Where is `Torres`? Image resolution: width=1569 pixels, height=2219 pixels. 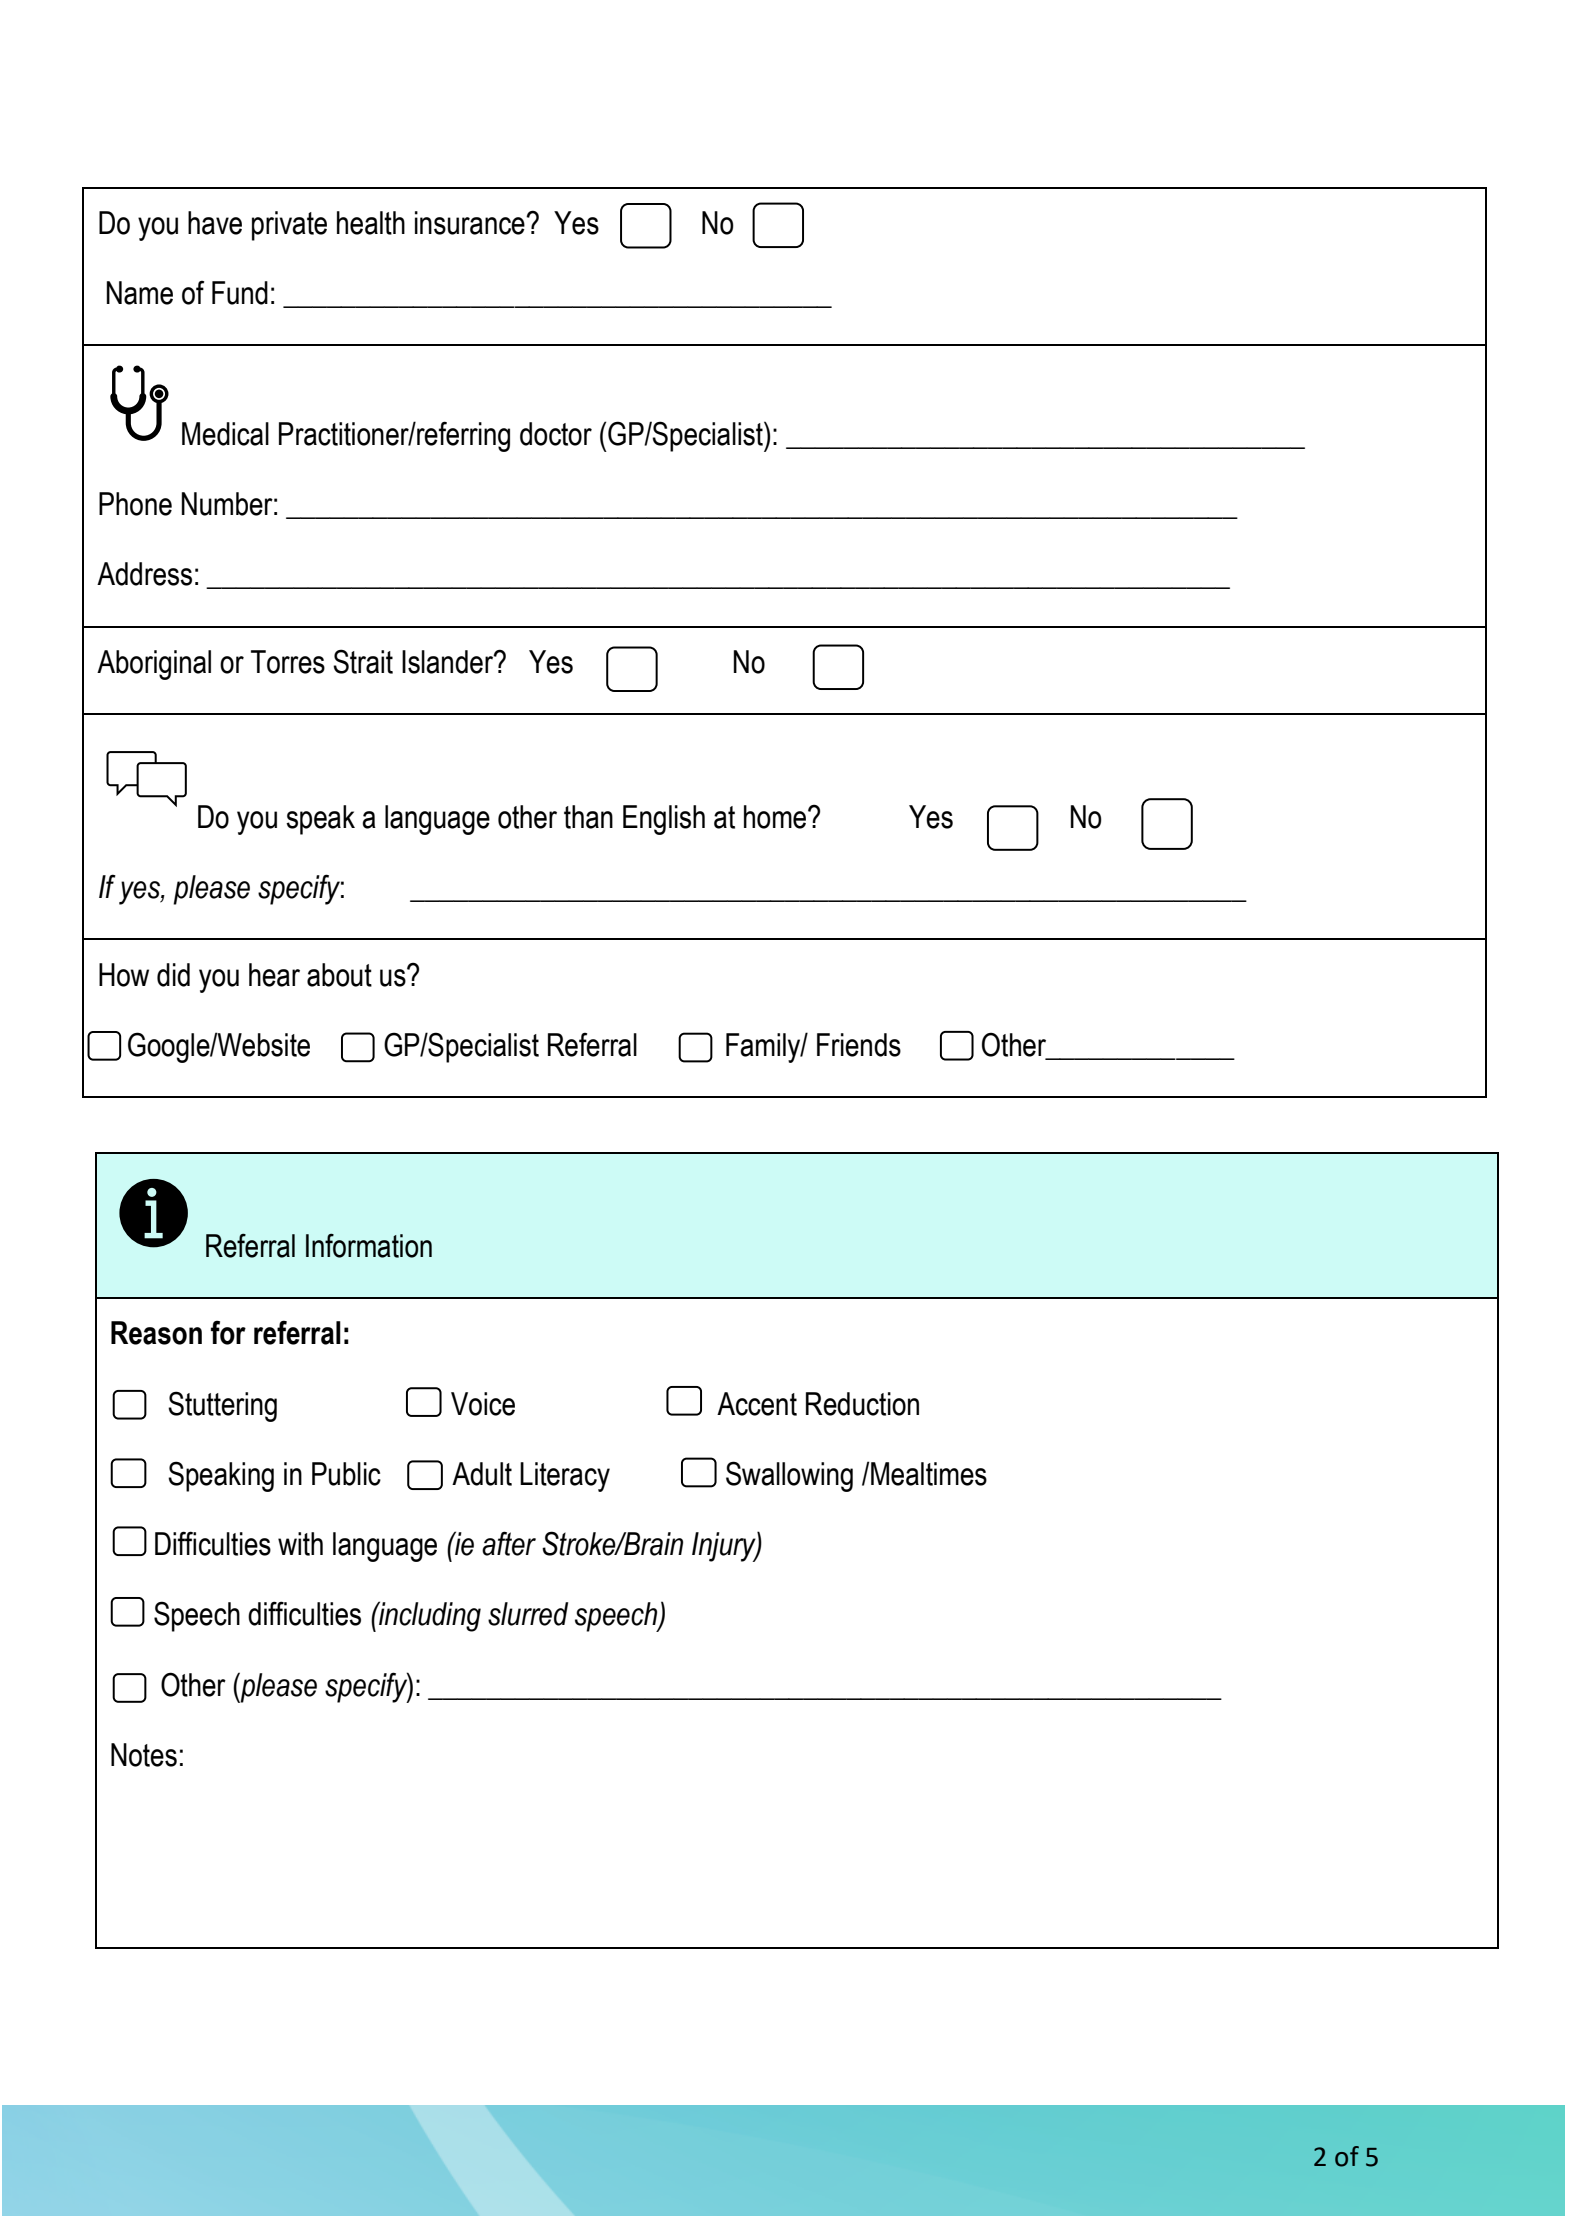 Torres is located at coordinates (288, 662).
